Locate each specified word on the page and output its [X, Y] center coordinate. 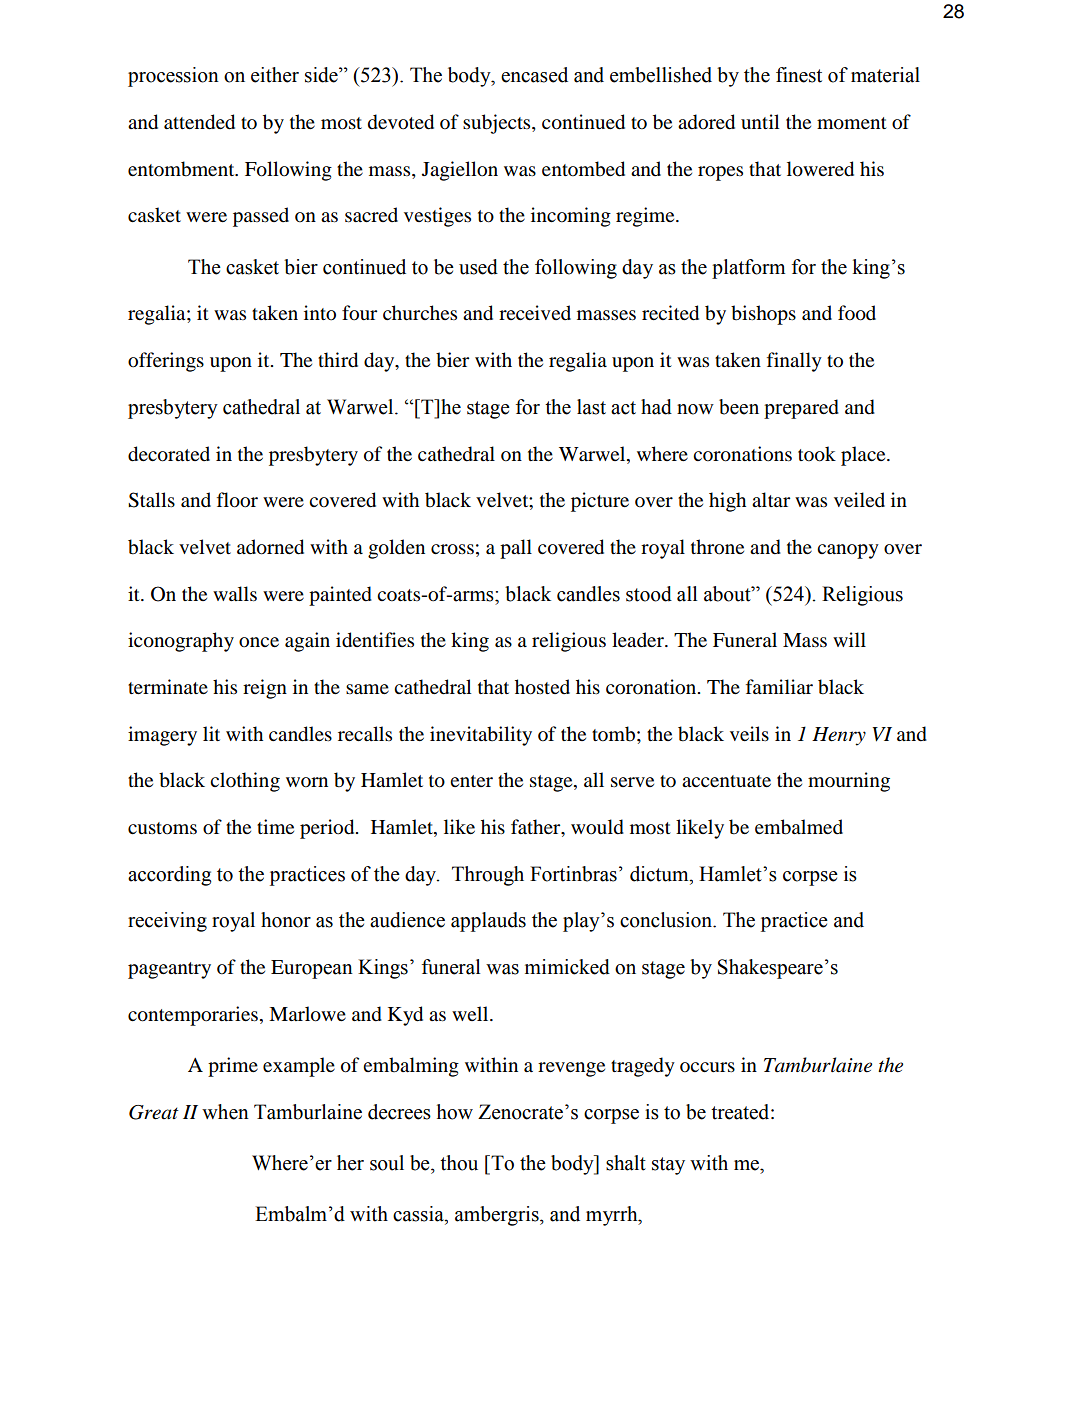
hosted [542, 687]
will [849, 639]
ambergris [498, 1216]
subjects [498, 124]
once [259, 642]
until [760, 121]
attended [199, 122]
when [225, 1112]
